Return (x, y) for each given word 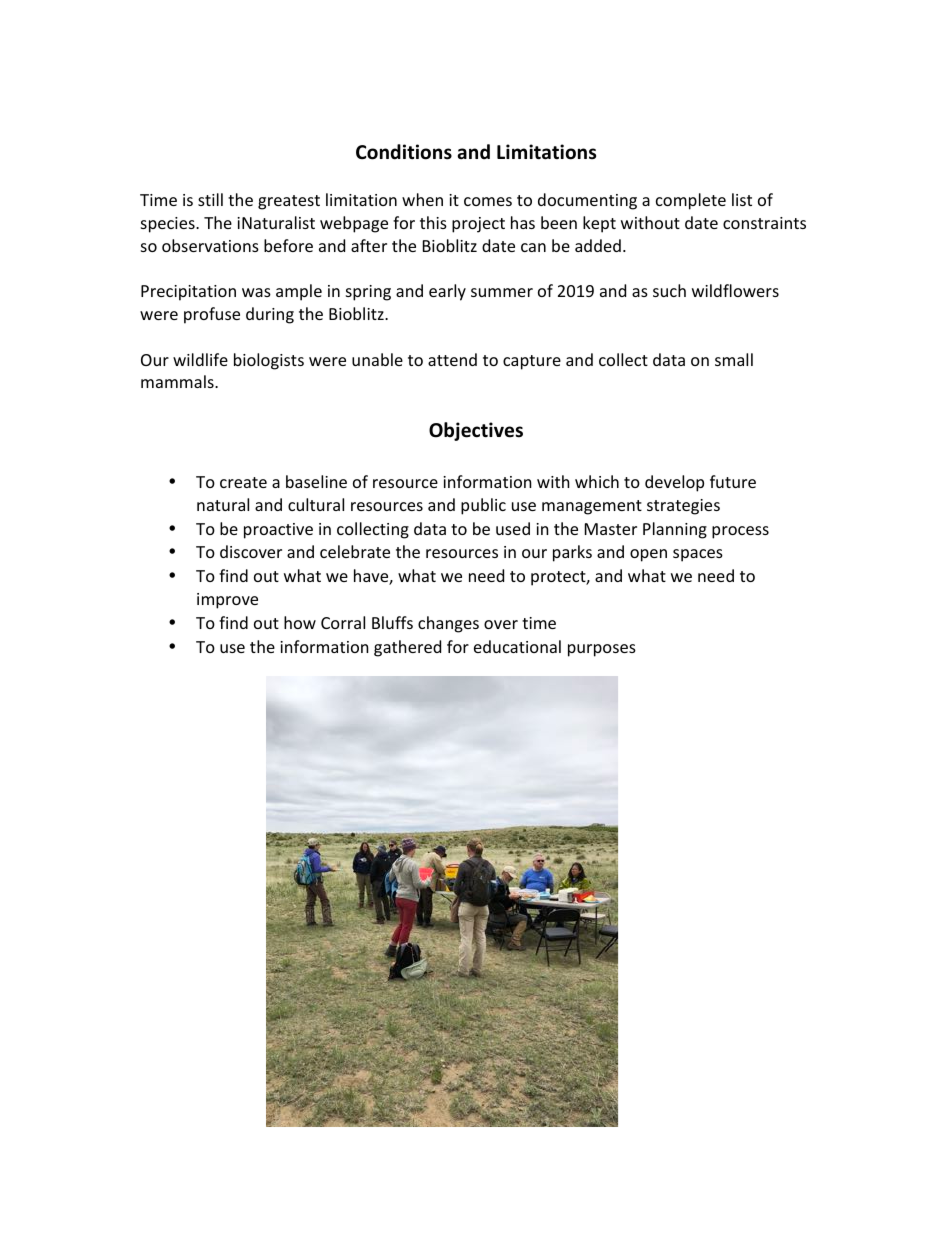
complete (691, 201)
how (300, 622)
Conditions (404, 152)
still (210, 199)
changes (448, 624)
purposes (602, 650)
